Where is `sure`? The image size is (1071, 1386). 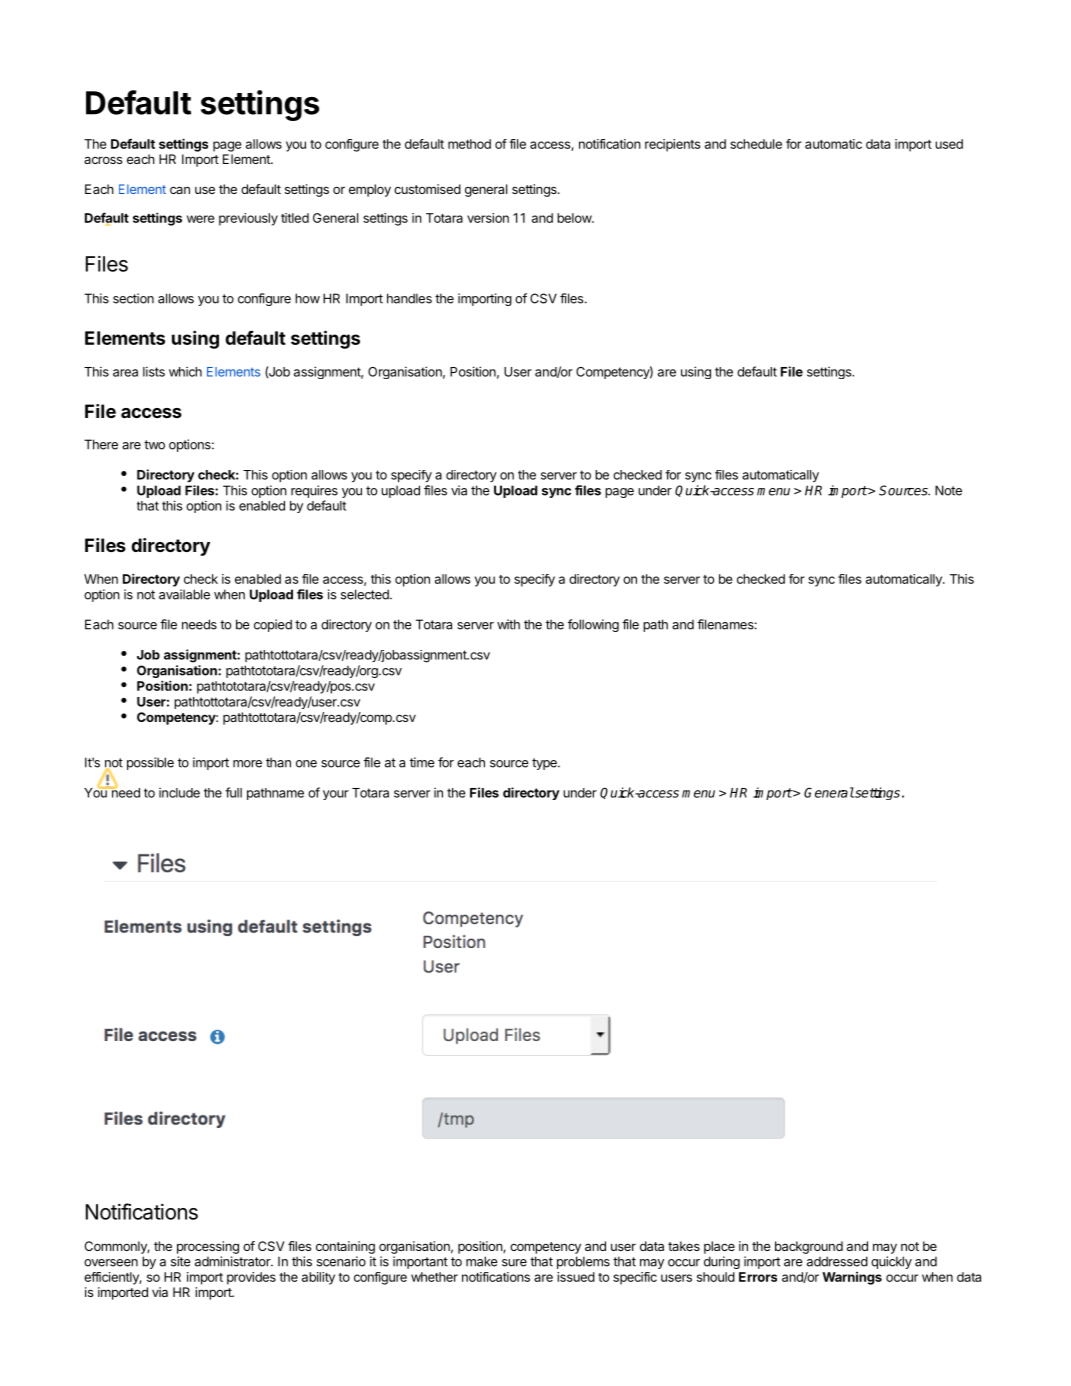
sure is located at coordinates (514, 1263).
